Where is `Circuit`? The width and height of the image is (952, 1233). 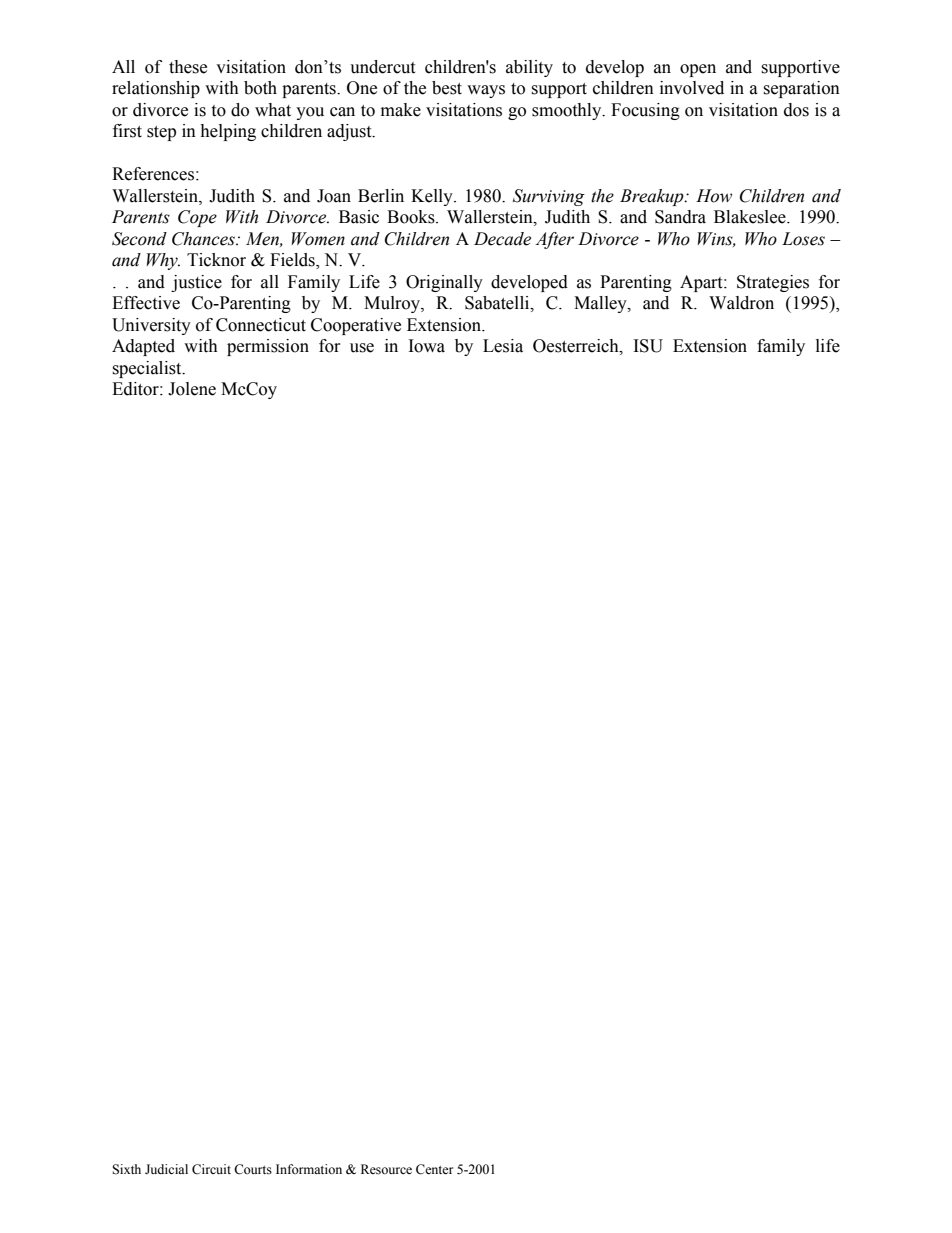 Circuit is located at coordinates (211, 1169).
